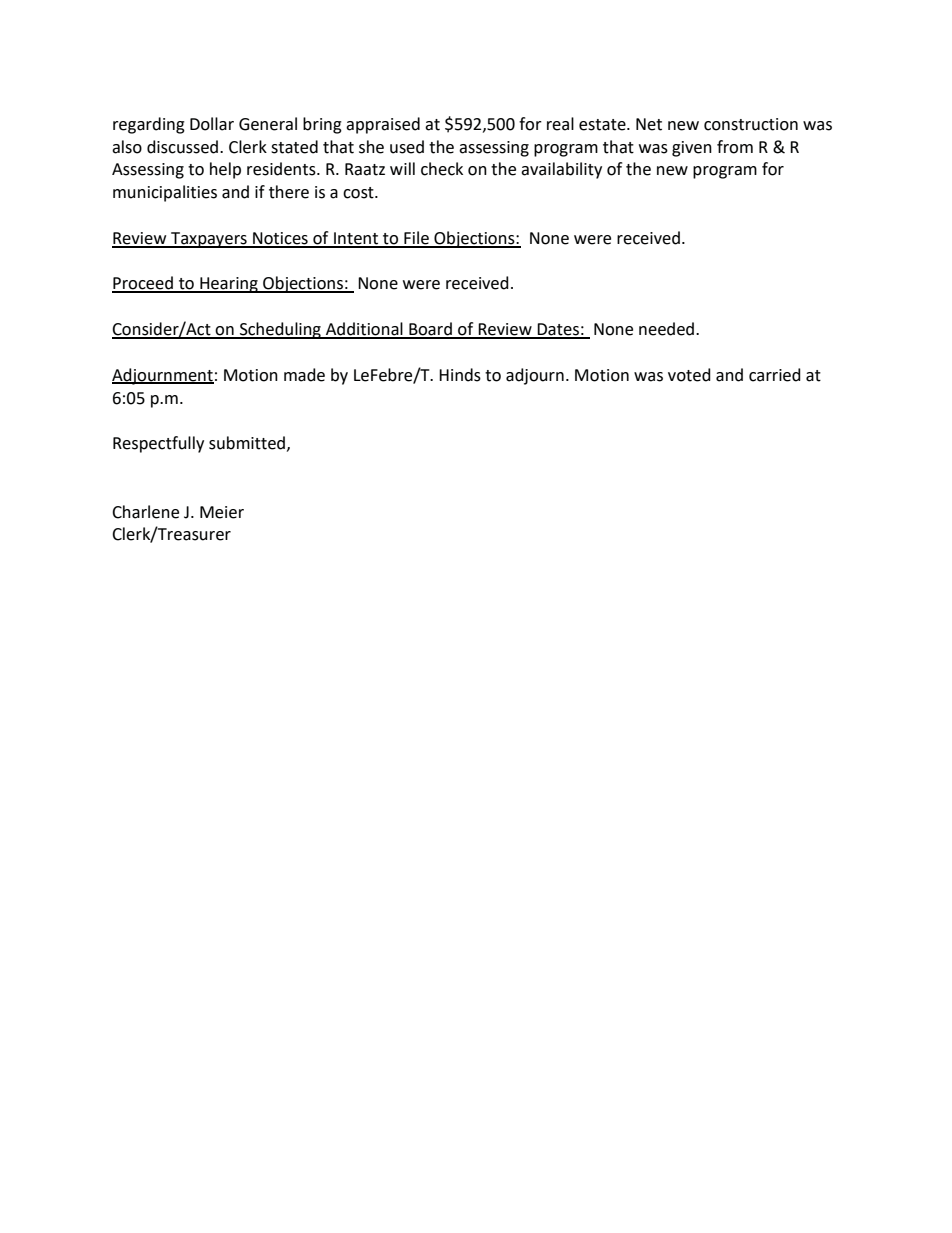 The height and width of the screenshot is (1233, 952). I want to click on Meier, so click(222, 512).
